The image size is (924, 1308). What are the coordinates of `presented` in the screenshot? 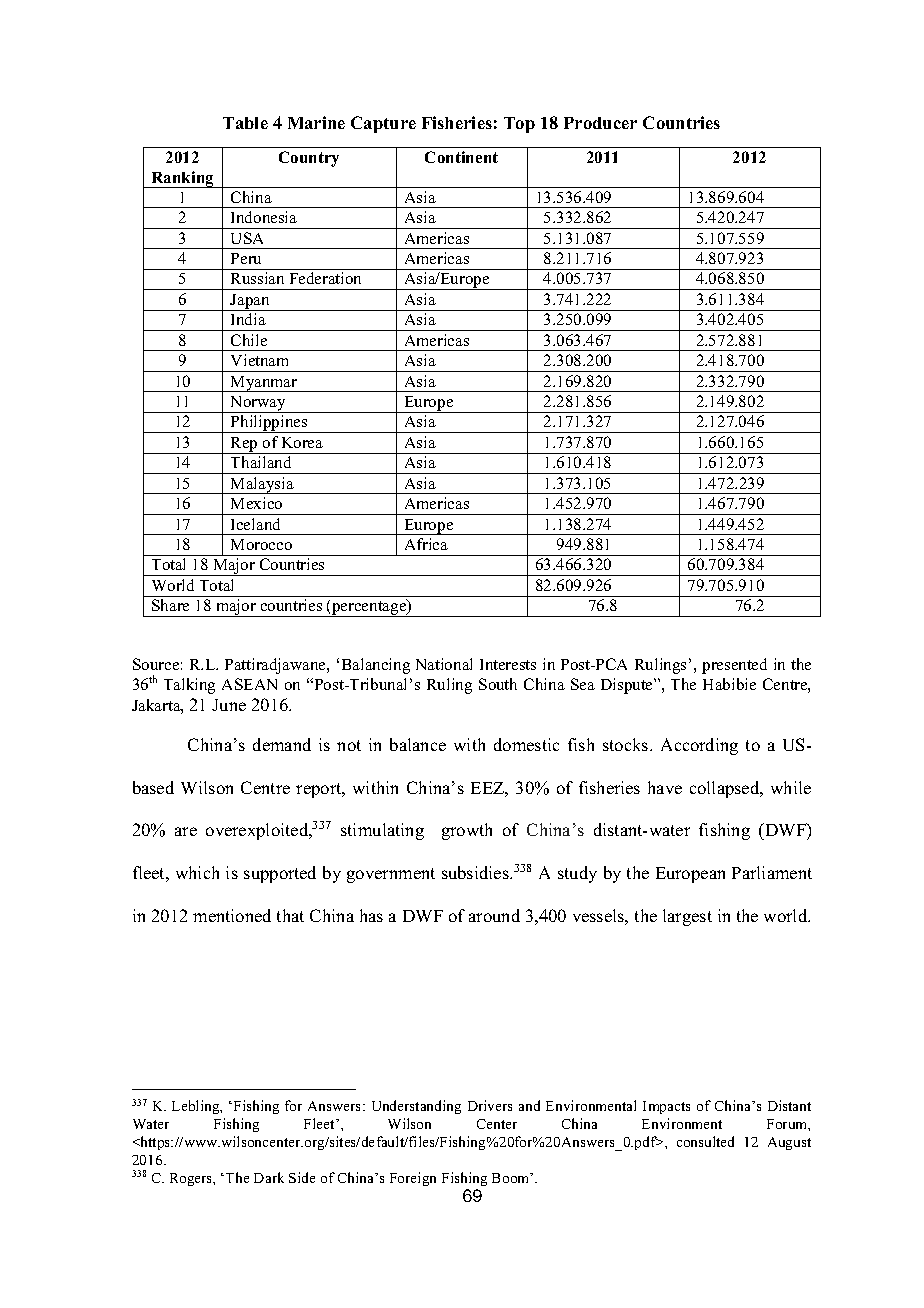 It's located at (734, 666).
